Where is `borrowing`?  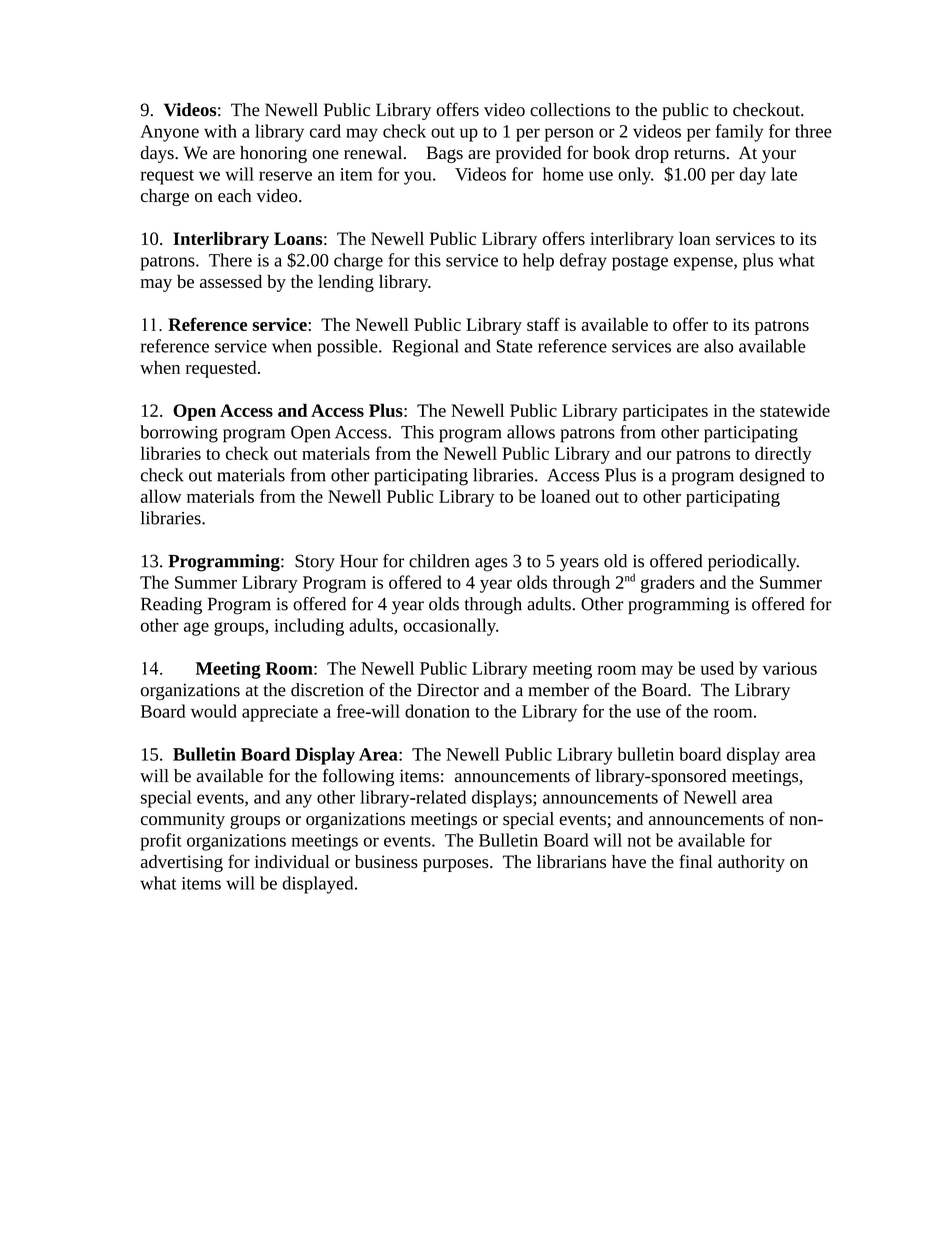
borrowing is located at coordinates (179, 434).
